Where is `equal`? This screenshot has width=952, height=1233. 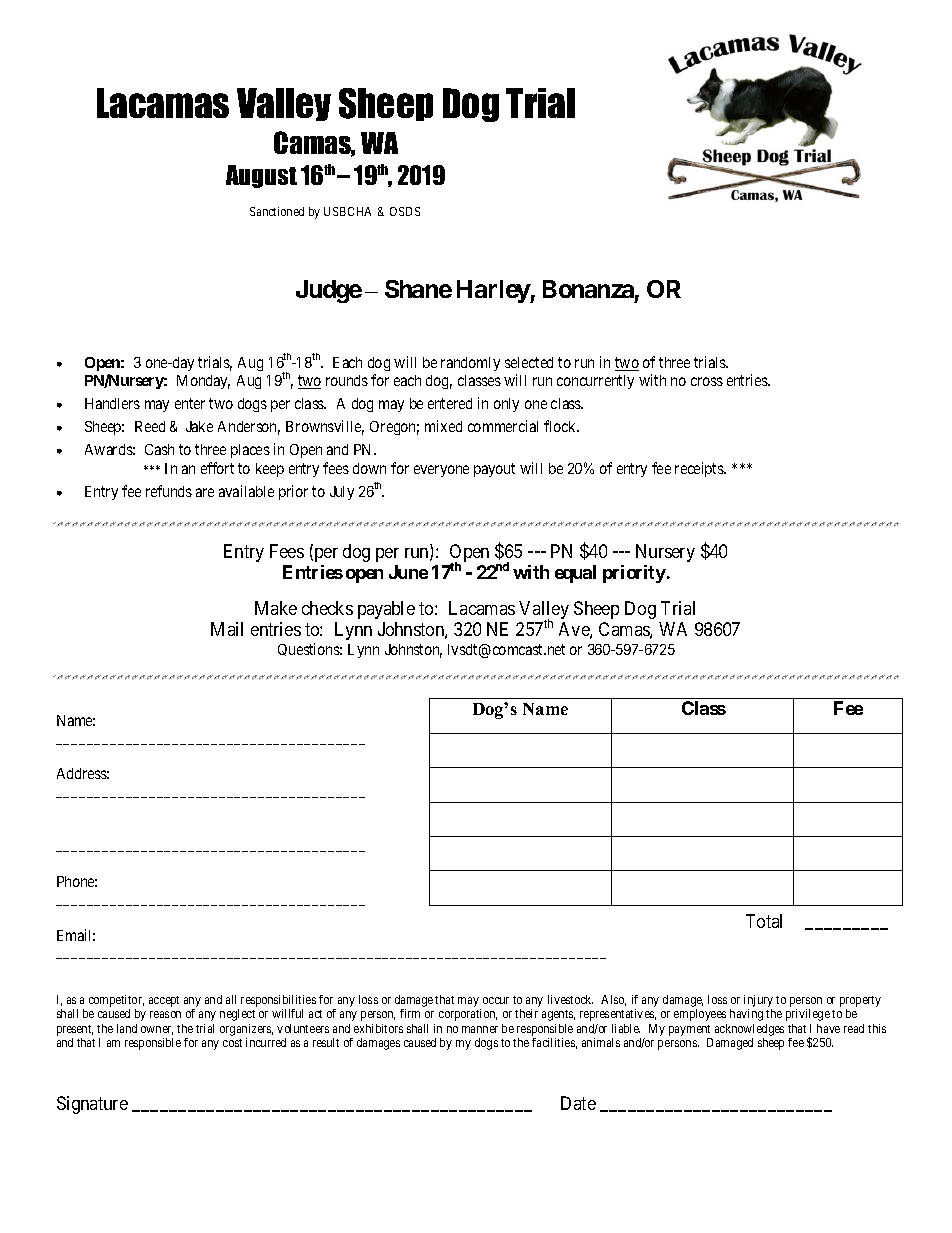 equal is located at coordinates (575, 574).
